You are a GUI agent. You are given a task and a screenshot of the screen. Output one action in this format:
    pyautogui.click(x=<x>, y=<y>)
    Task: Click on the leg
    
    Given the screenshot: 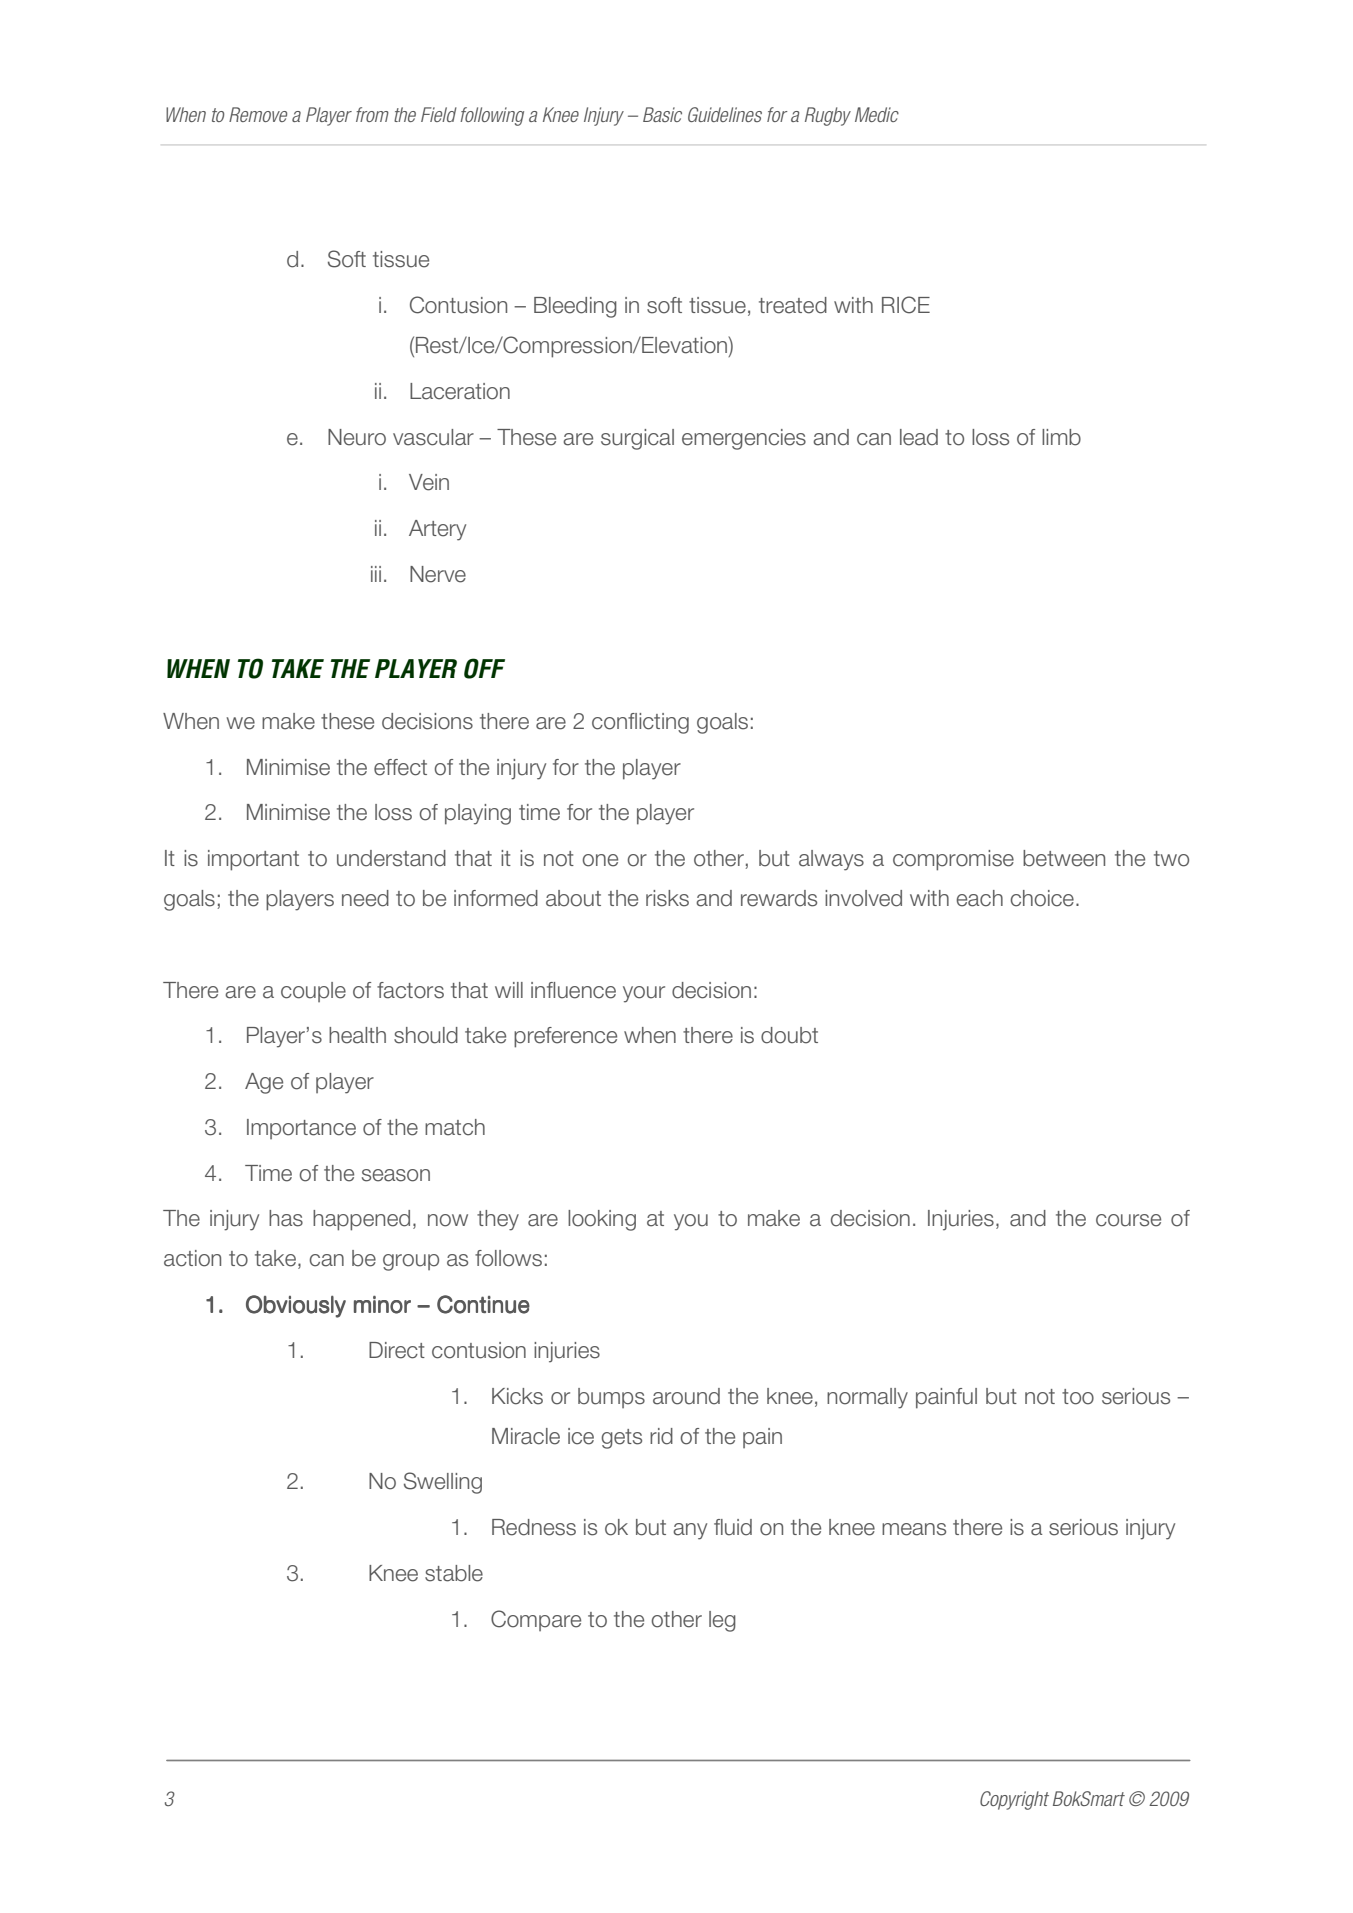 What is the action you would take?
    pyautogui.click(x=722, y=1621)
